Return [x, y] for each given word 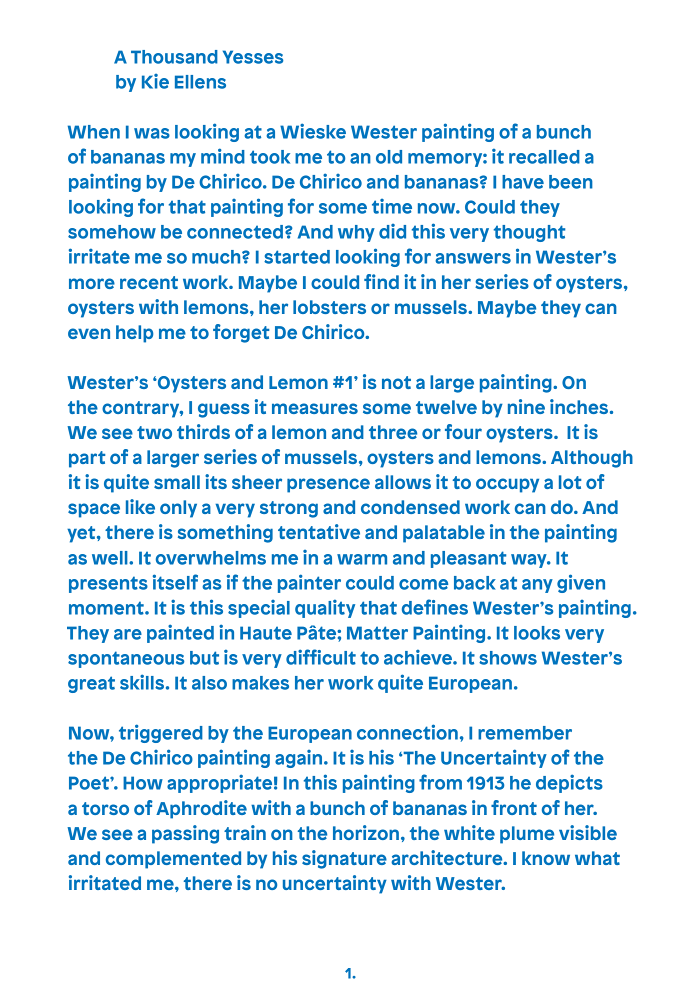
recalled [544, 157]
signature [344, 859]
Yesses [253, 57]
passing [185, 834]
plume [527, 835]
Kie [155, 81]
